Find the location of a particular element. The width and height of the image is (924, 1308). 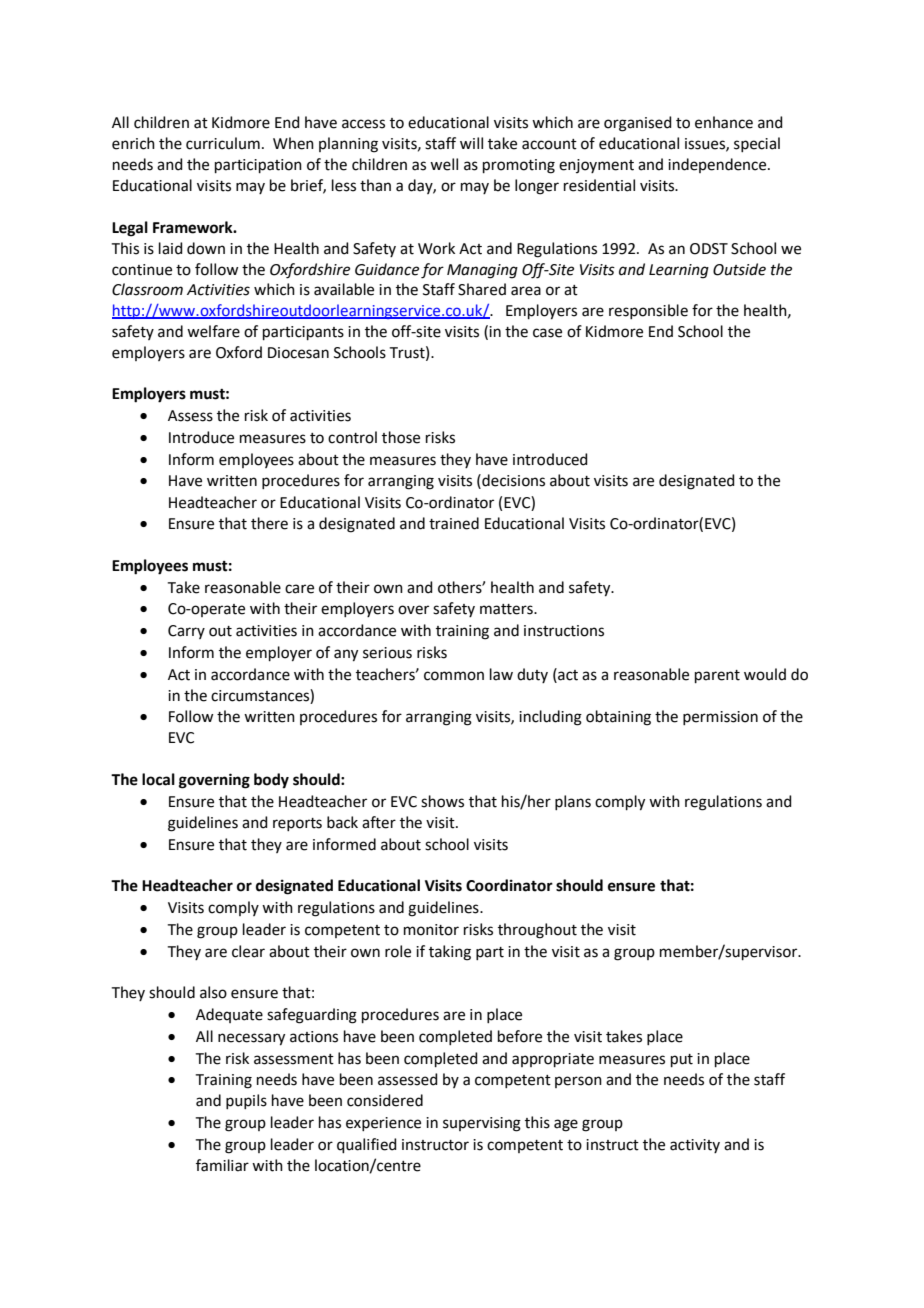

activity is located at coordinates (695, 1146).
